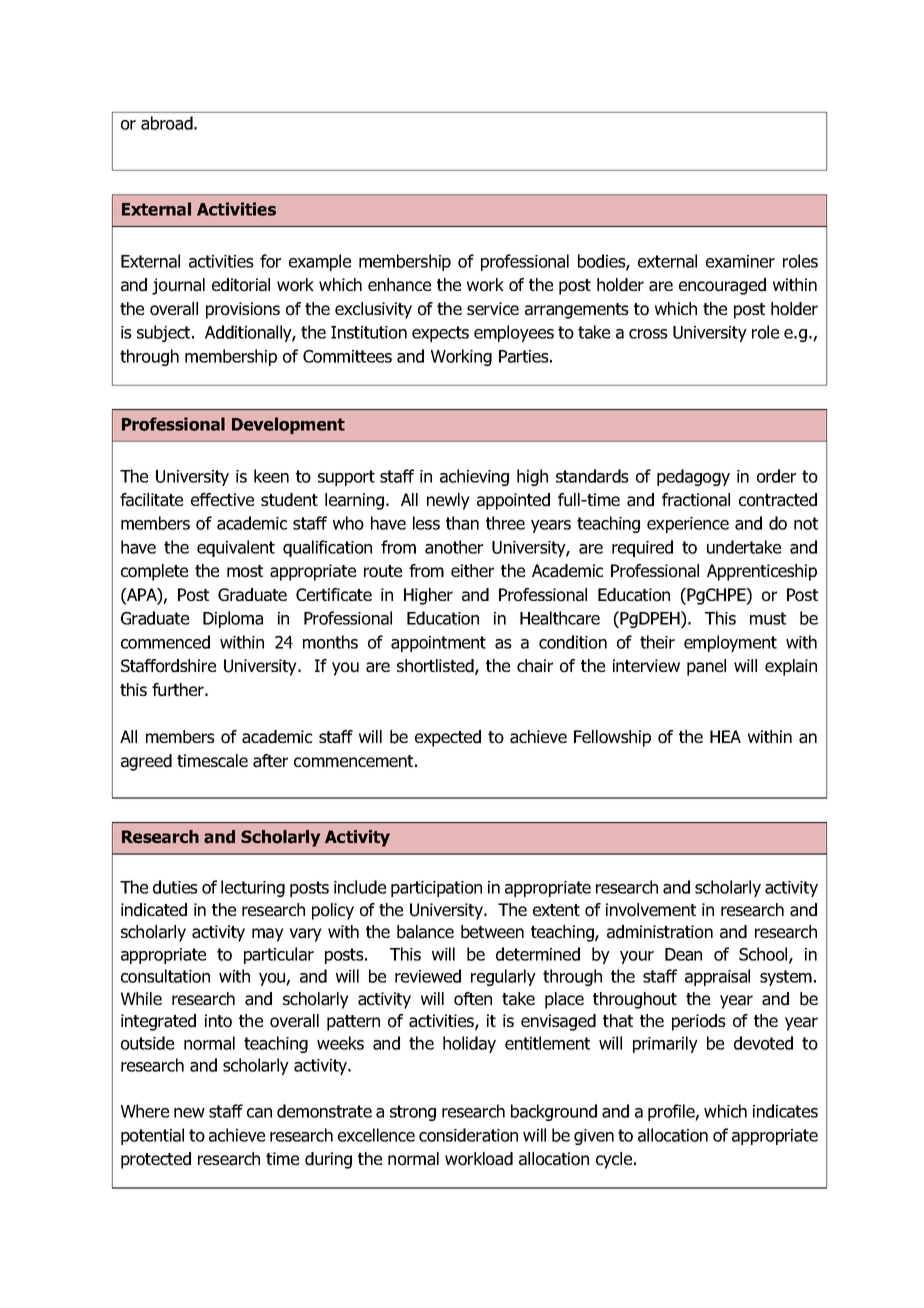 This screenshot has width=924, height=1308. I want to click on encouraged, so click(722, 286).
